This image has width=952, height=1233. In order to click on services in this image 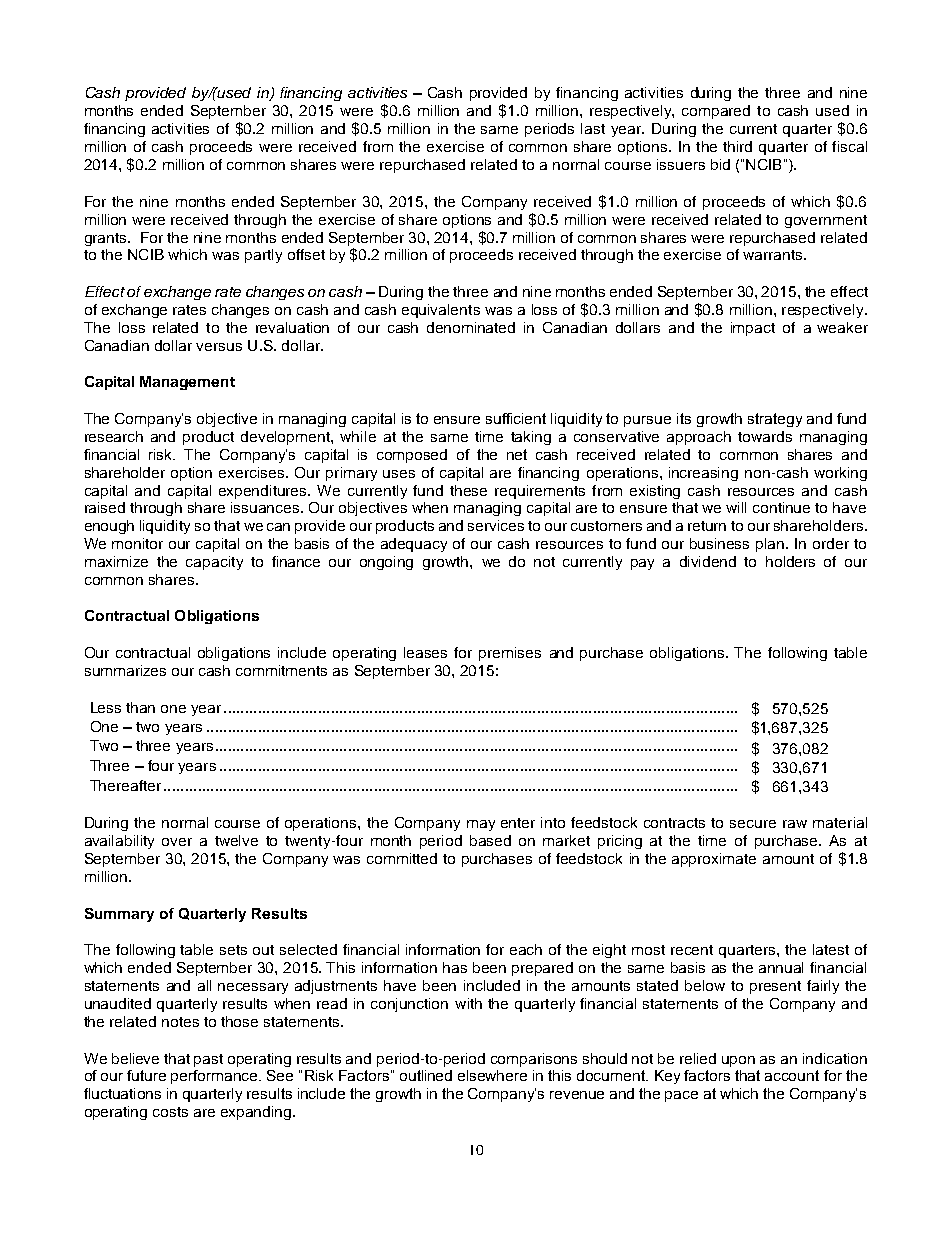, I will do `click(496, 525)`.
